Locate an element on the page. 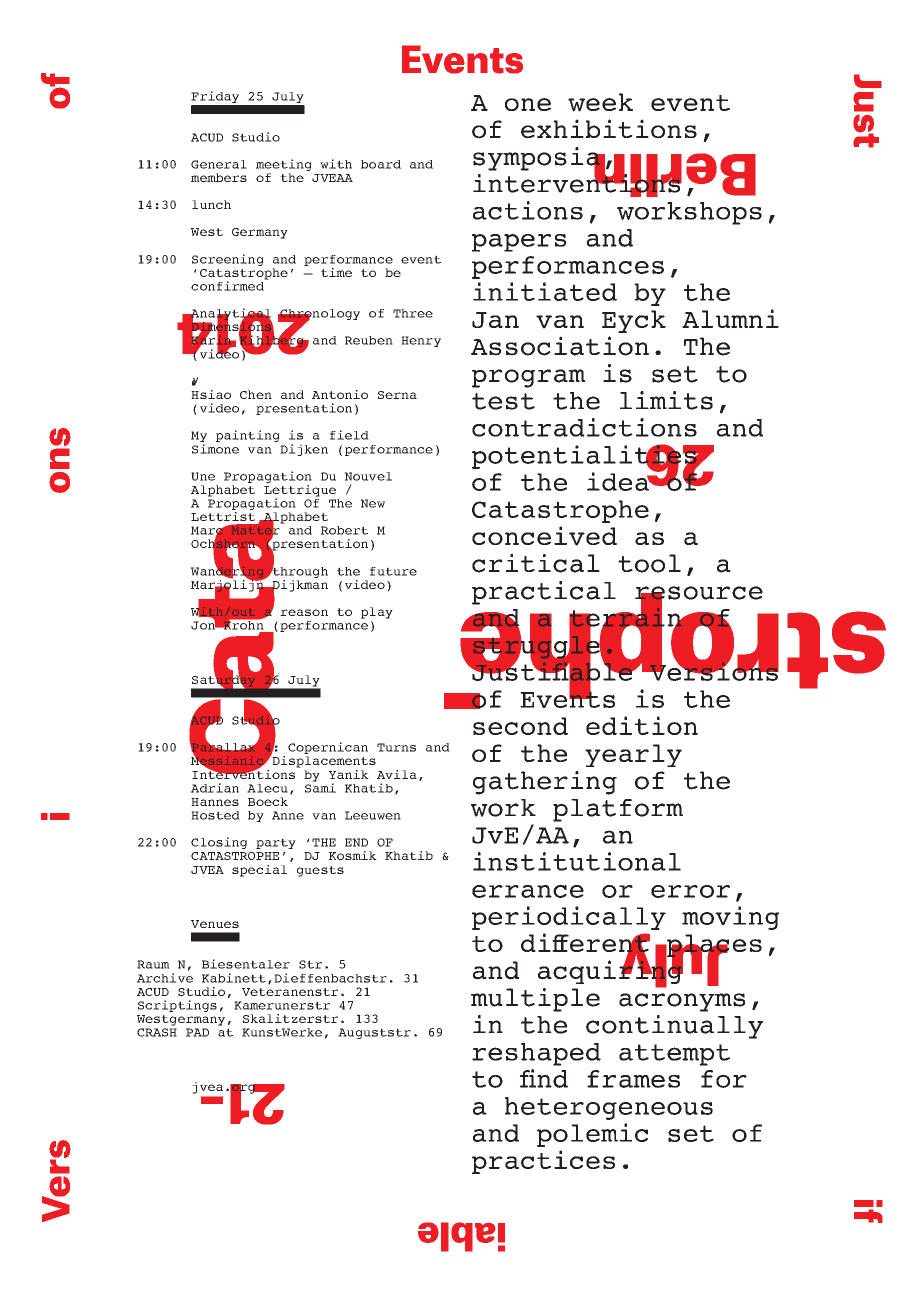 This image has width=924, height=1296. reason is located at coordinates (304, 612).
